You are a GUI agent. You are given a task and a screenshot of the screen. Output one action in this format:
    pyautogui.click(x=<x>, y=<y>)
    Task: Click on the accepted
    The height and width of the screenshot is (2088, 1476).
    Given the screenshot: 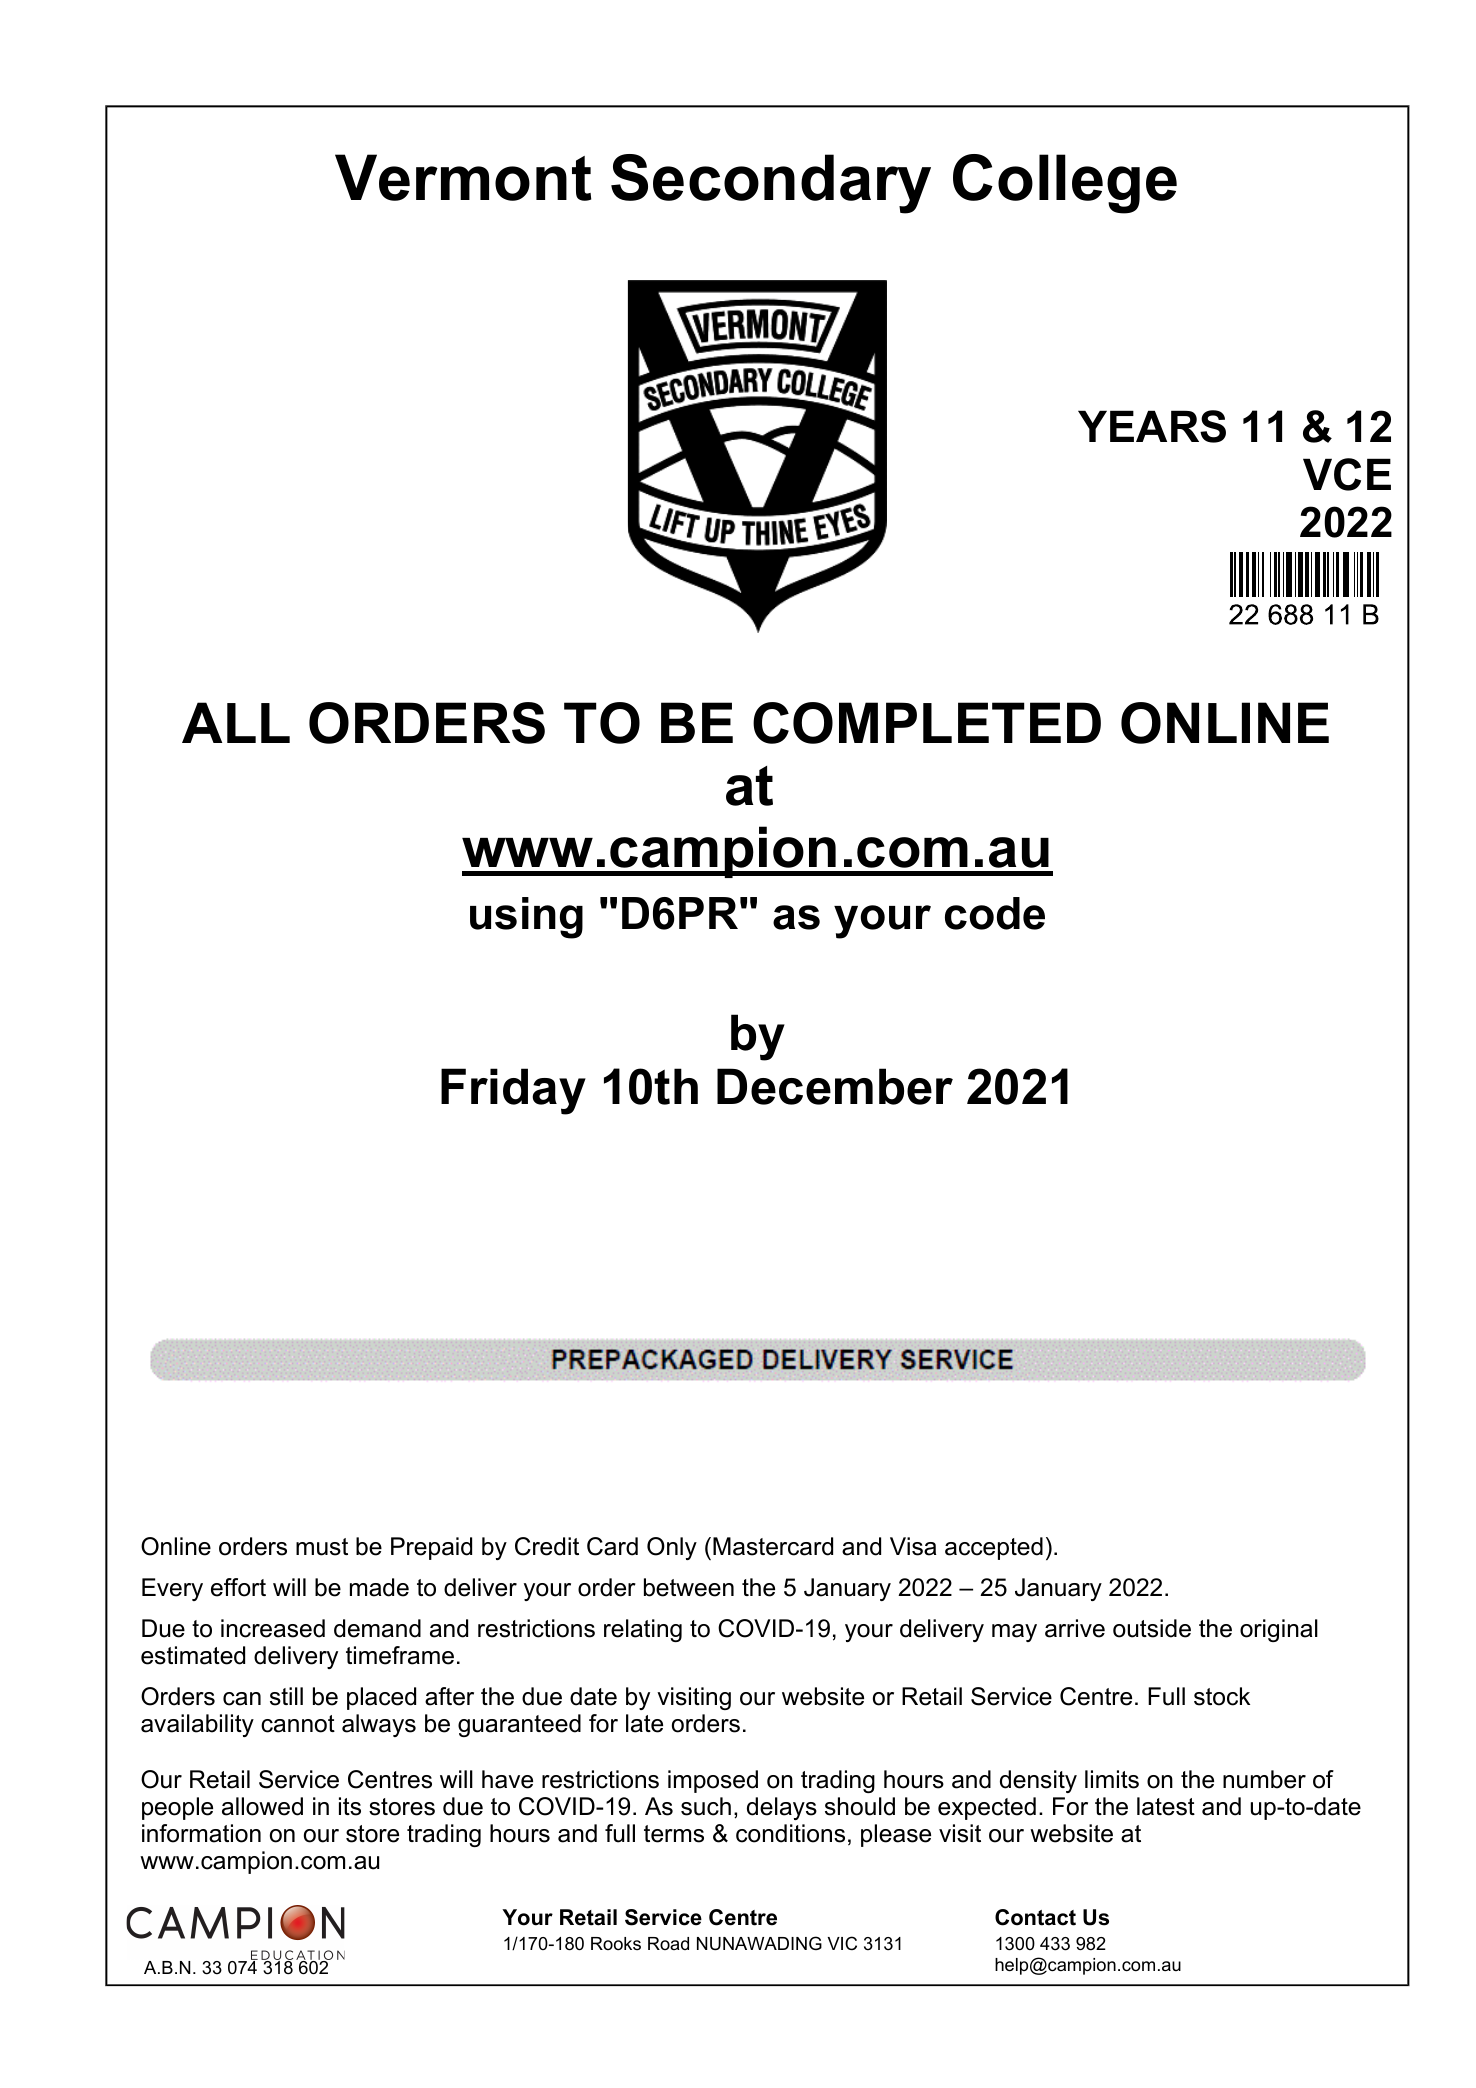 What is the action you would take?
    pyautogui.click(x=994, y=1548)
